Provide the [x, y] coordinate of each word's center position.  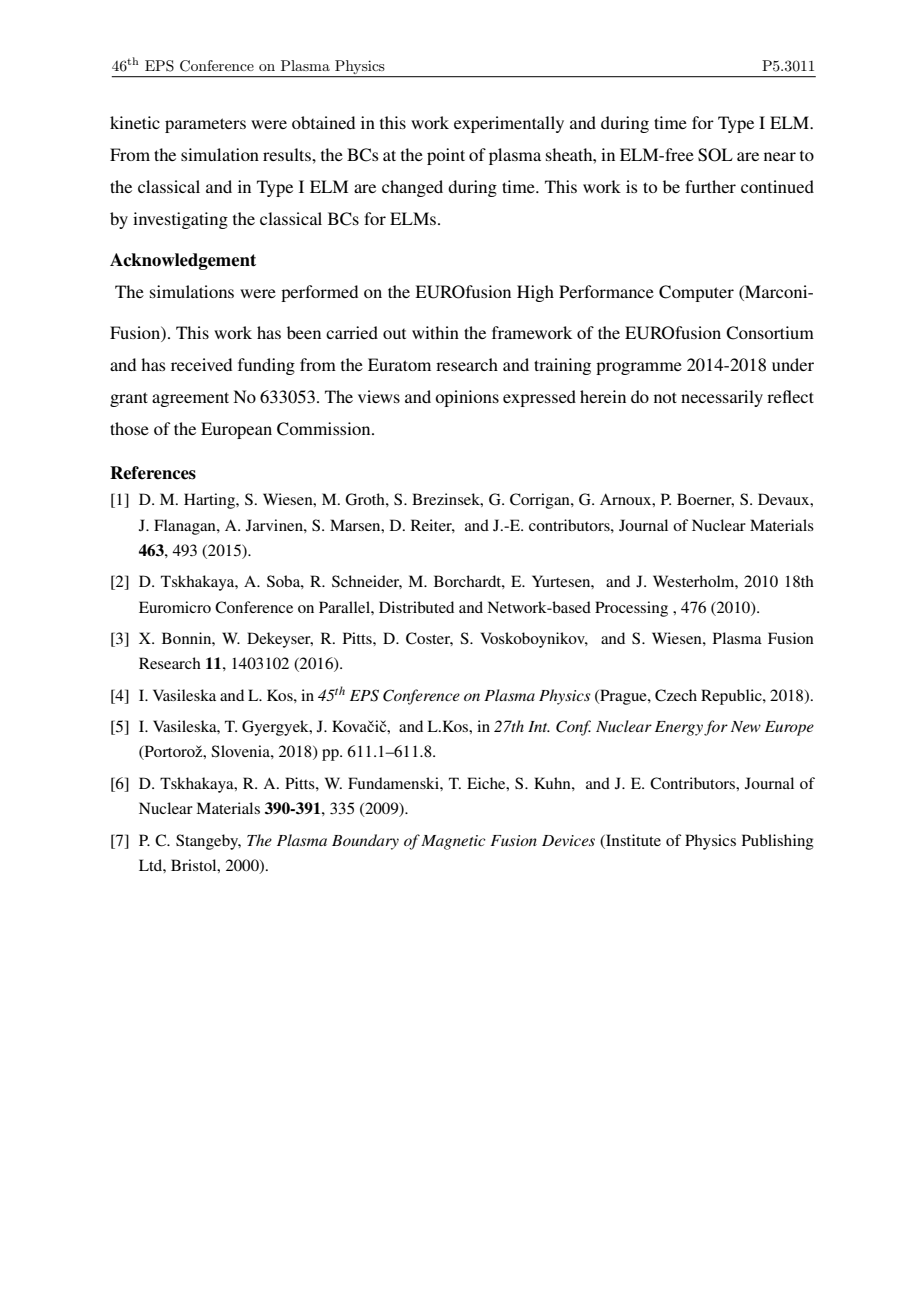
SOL [715, 155]
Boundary [365, 842]
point [446, 156]
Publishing [778, 842]
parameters [205, 125]
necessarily [722, 398]
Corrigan [541, 501]
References [153, 473]
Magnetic [453, 842]
